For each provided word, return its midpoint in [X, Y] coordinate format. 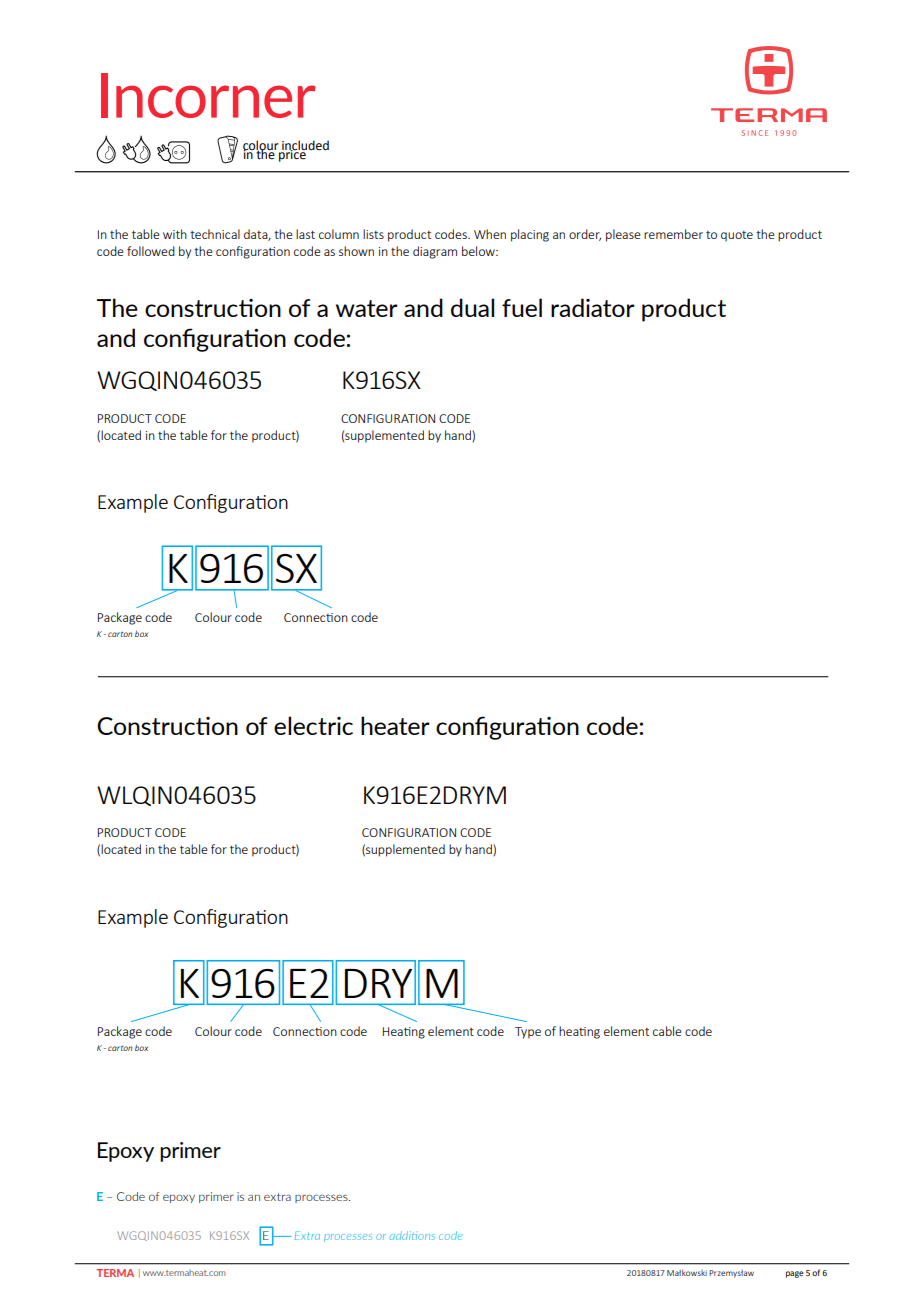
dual [472, 307]
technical [215, 234]
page [795, 1274]
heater [395, 725]
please [623, 235]
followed [151, 251]
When [490, 234]
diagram [435, 252]
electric [313, 725]
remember [673, 234]
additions [412, 1235]
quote [737, 236]
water [367, 308]
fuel [522, 307]
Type [528, 1033]
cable [667, 1031]
